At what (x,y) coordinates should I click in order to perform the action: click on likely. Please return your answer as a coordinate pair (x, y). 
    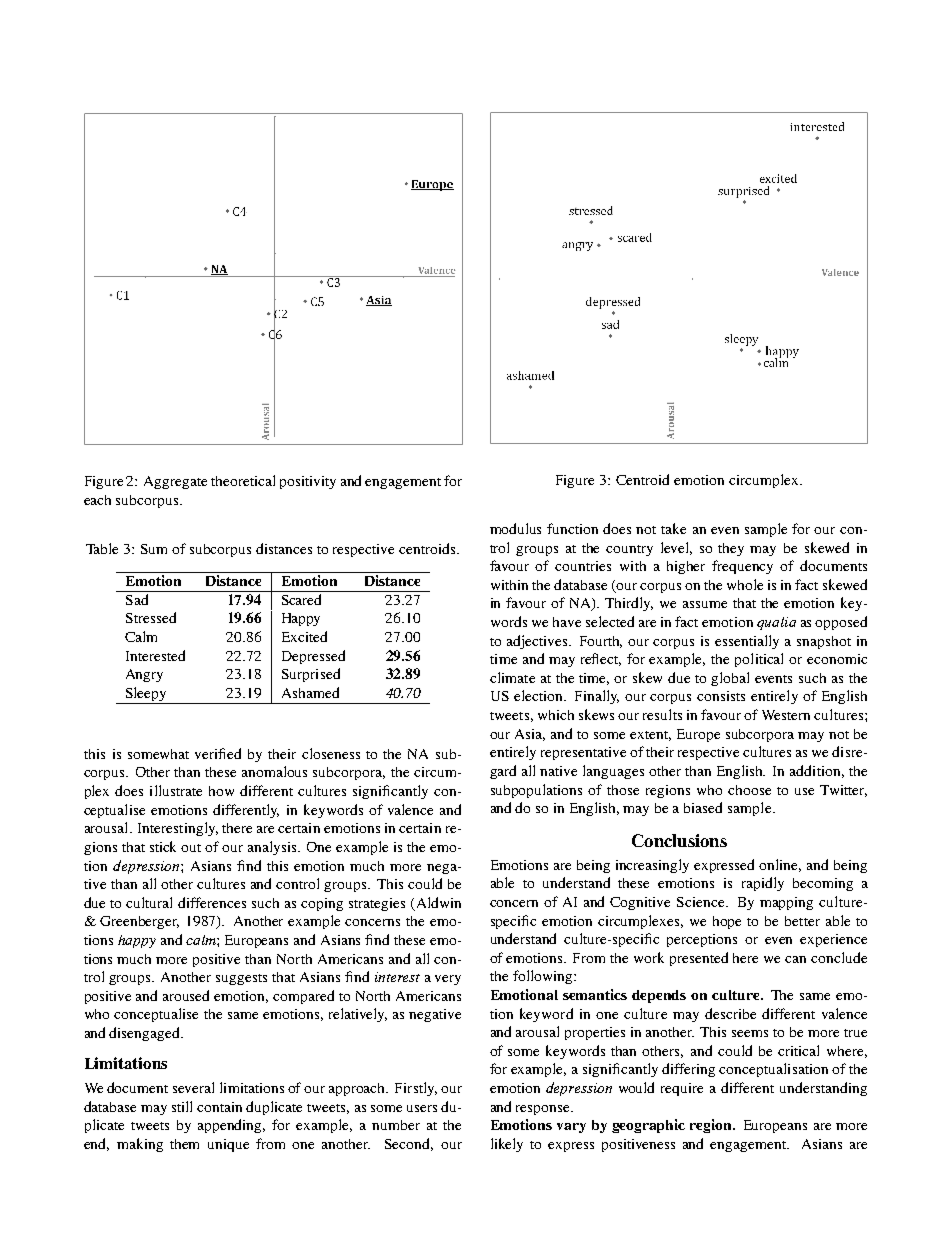
    Looking at the image, I should click on (507, 1145).
